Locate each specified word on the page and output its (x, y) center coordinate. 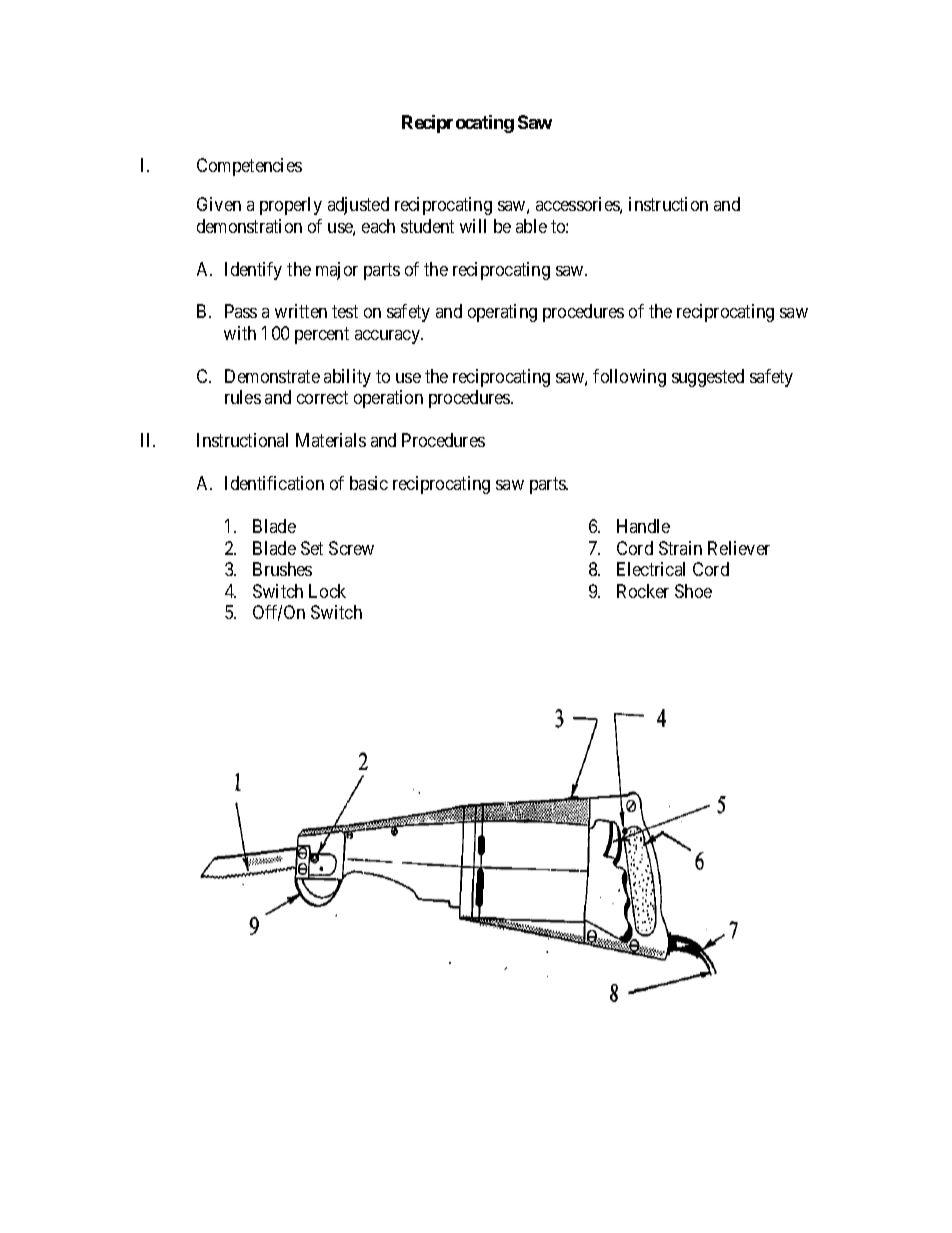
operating (502, 313)
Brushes (282, 569)
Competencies (249, 167)
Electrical (651, 569)
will (473, 226)
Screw (351, 548)
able (531, 226)
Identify (253, 271)
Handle (643, 526)
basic (369, 483)
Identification (274, 483)
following (629, 378)
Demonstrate (272, 376)
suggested (708, 378)
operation (388, 399)
